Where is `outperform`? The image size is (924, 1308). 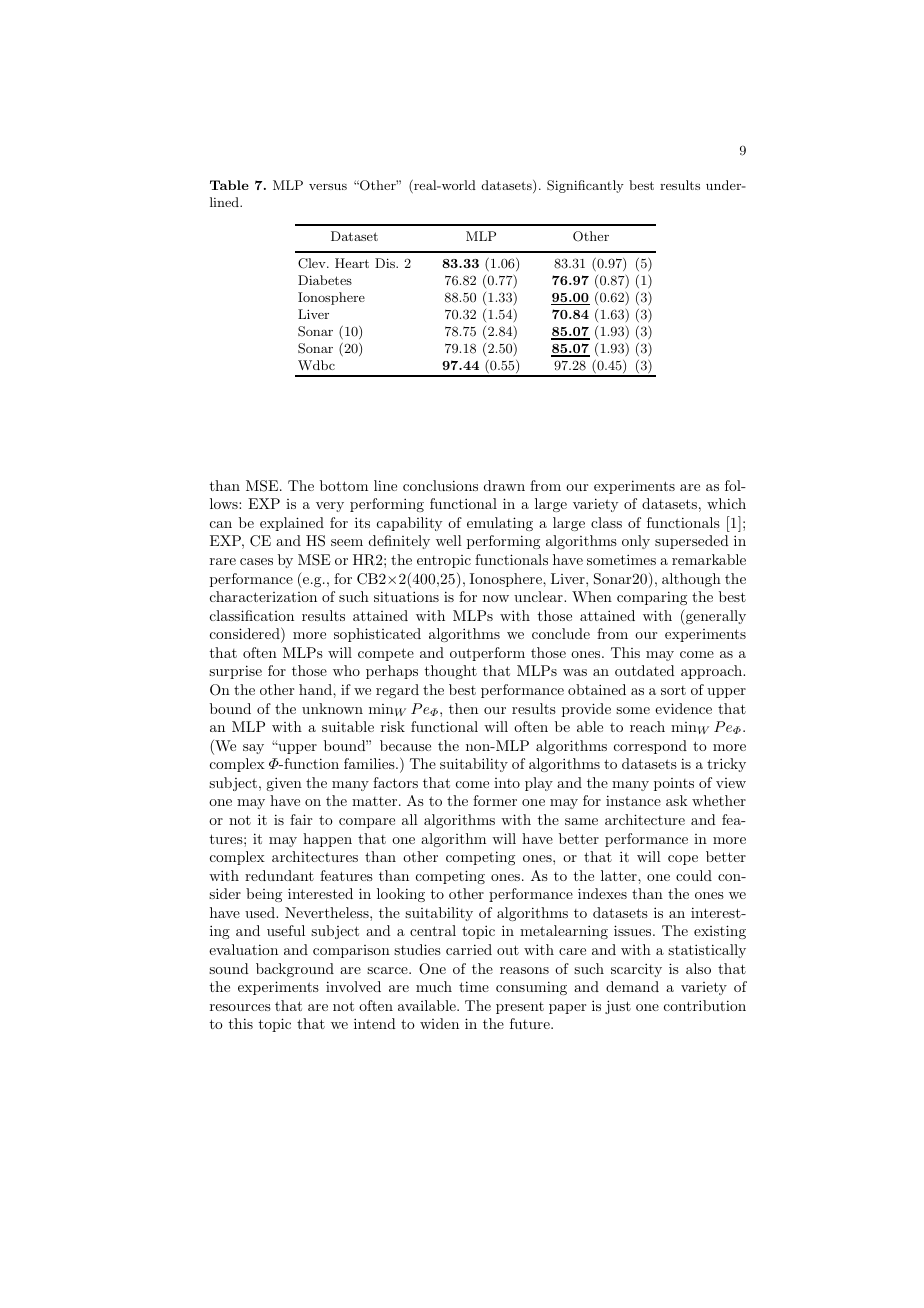
outperform is located at coordinates (487, 654).
